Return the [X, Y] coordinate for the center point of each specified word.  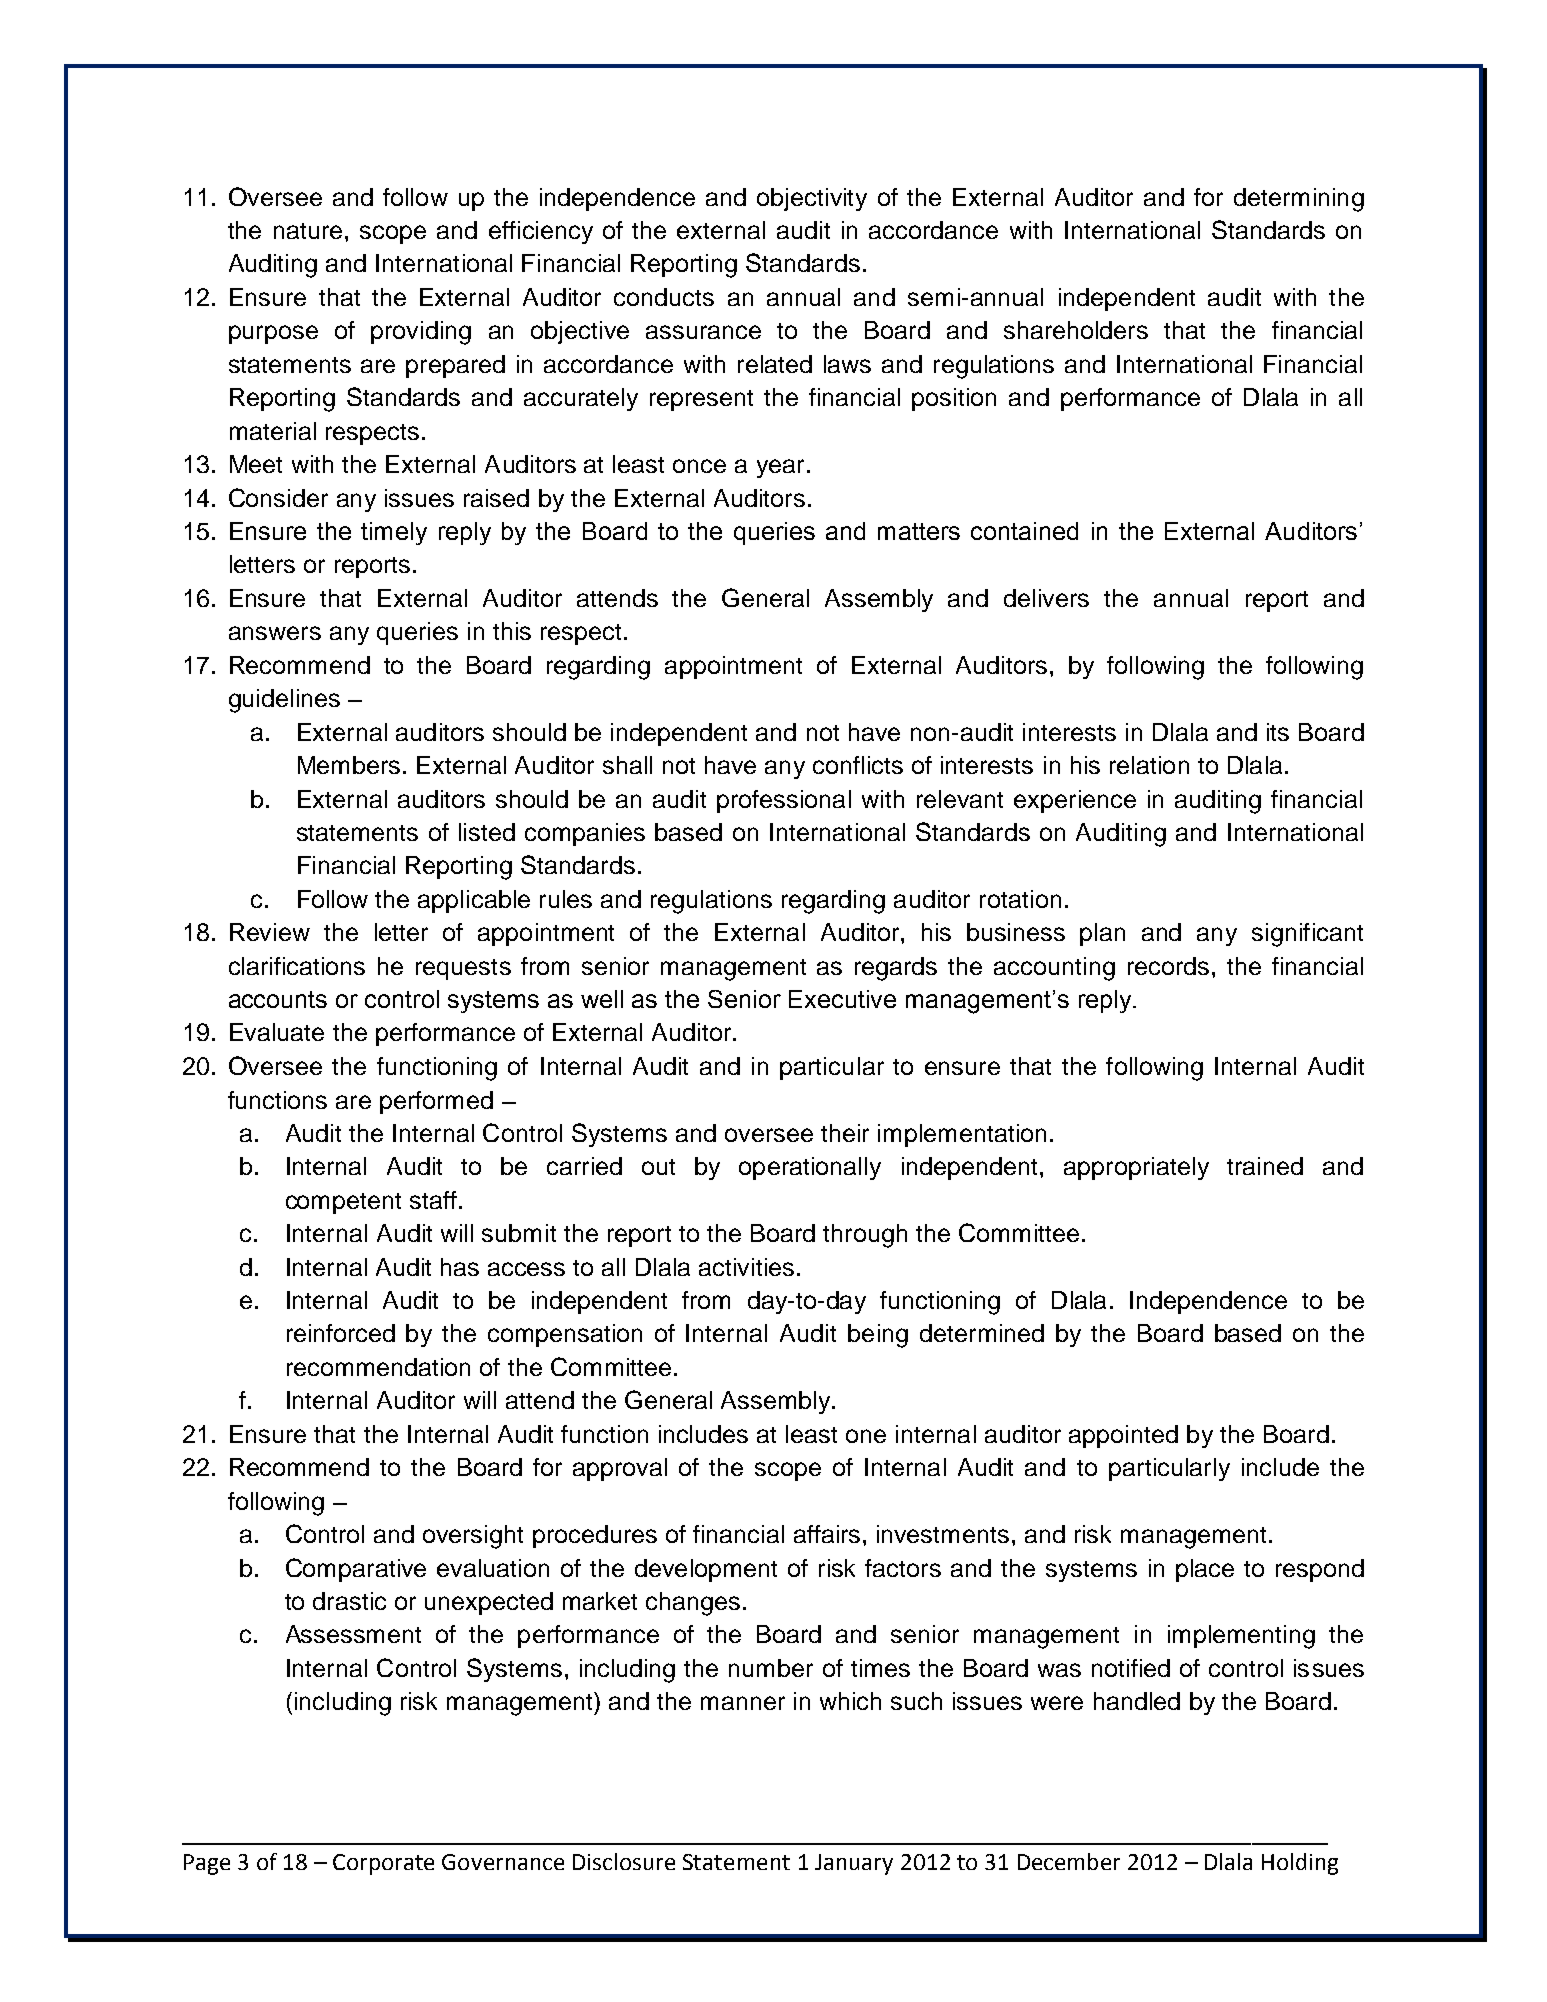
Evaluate [277, 1032]
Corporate [383, 1864]
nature [308, 231]
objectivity [812, 199]
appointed [1123, 1436]
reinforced [341, 1333]
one [866, 1436]
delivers [1046, 598]
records [1168, 966]
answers [275, 633]
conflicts [858, 765]
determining [1299, 200]
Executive [842, 999]
